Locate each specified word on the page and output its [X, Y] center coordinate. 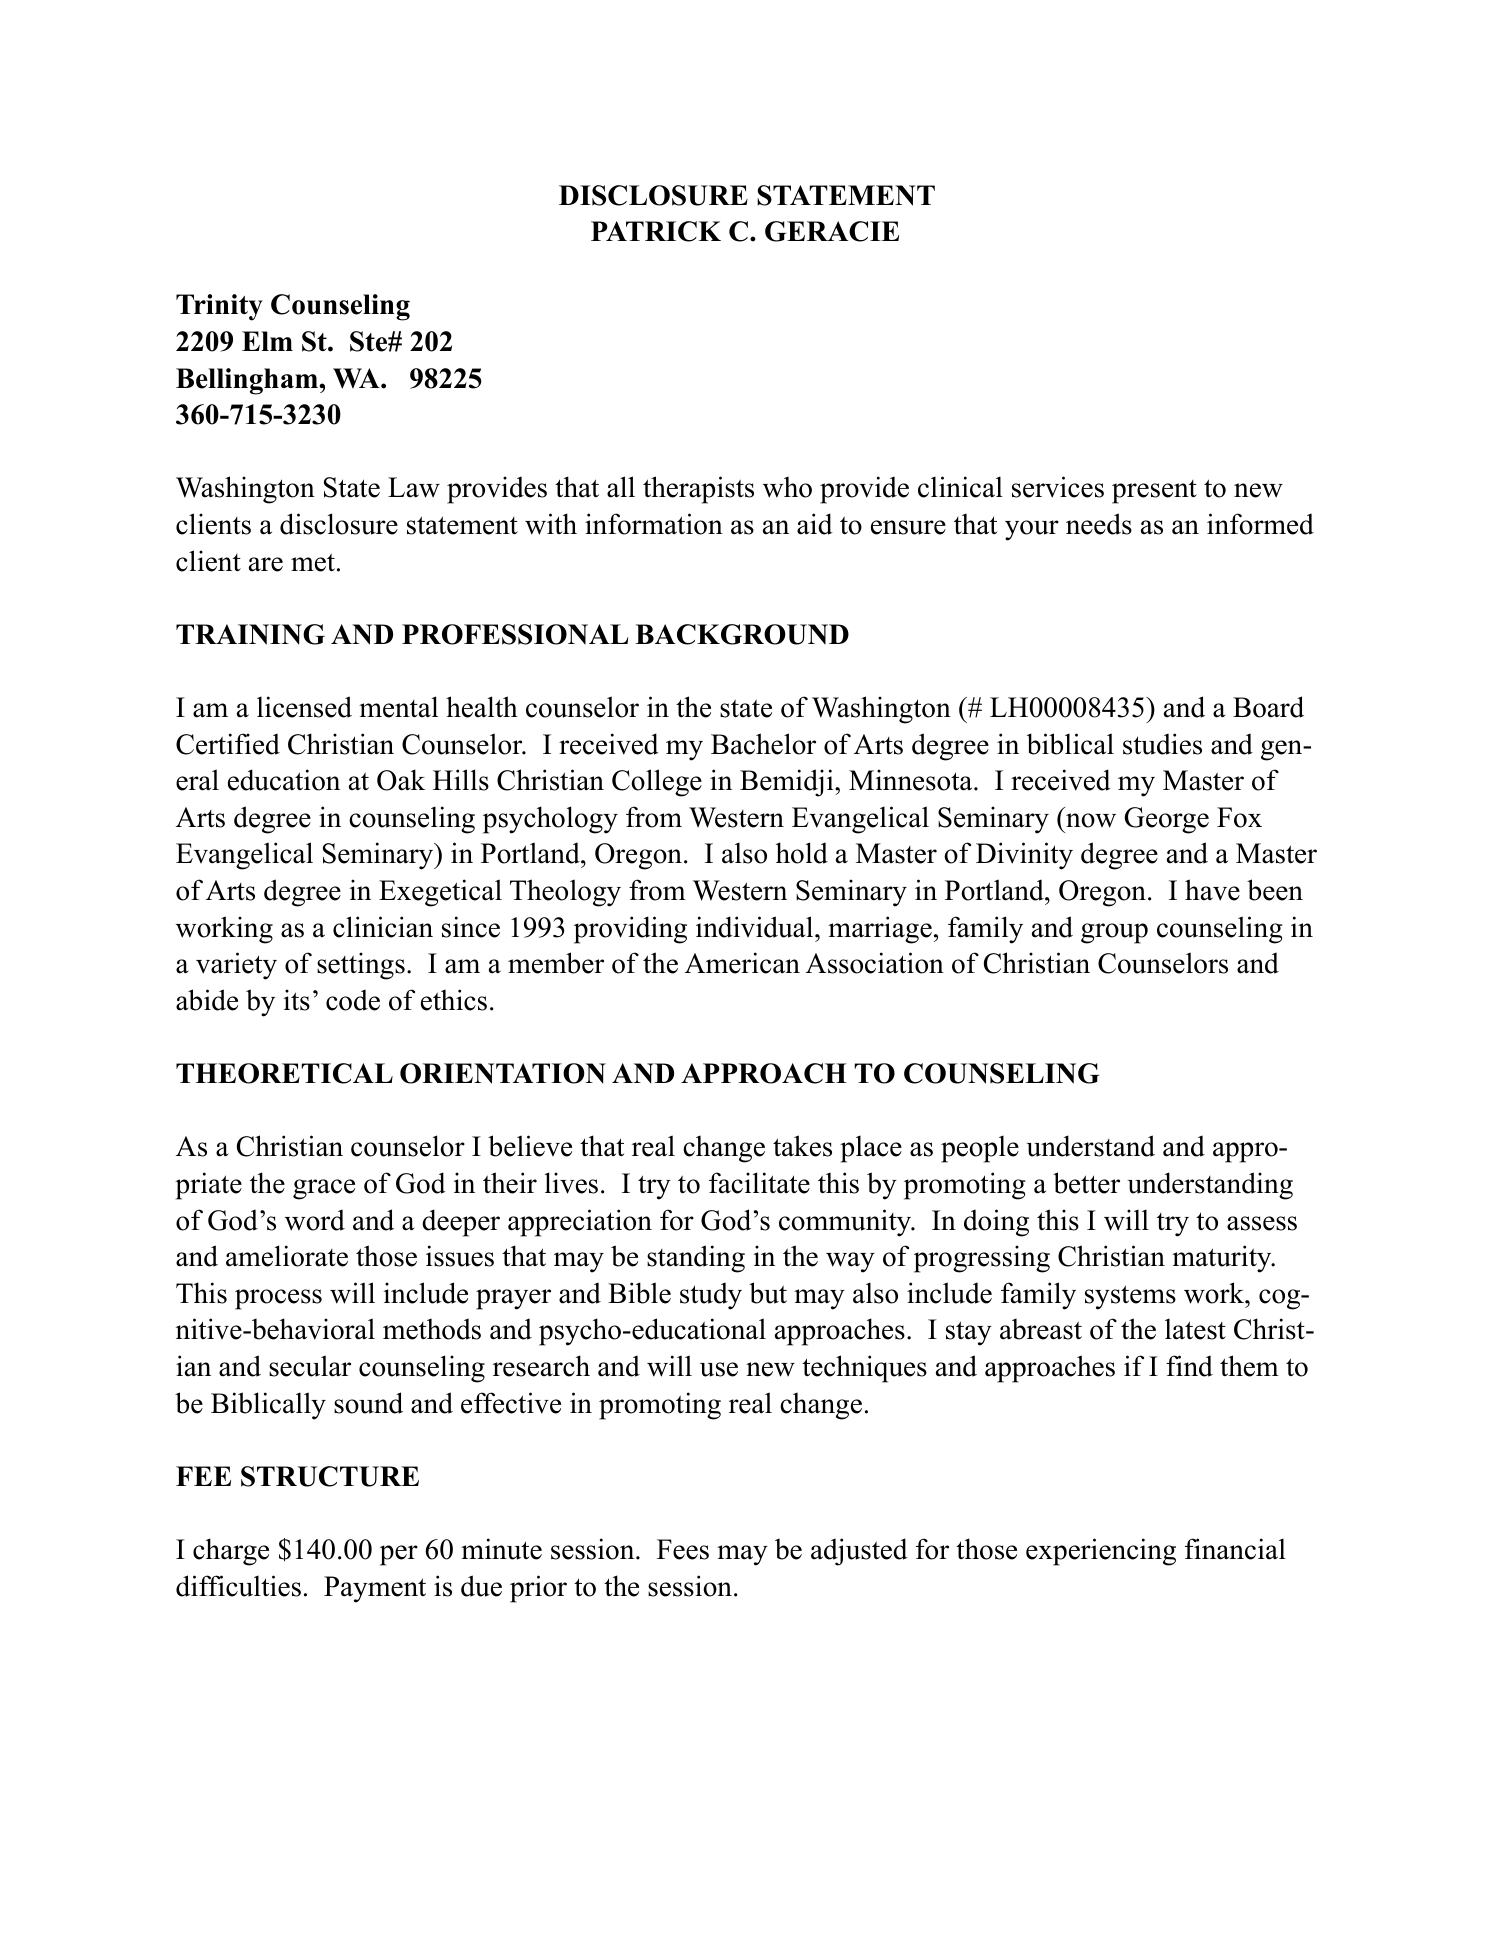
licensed [304, 707]
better [1086, 1183]
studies [1162, 744]
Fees [683, 1549]
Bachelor [763, 744]
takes [802, 1146]
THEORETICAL [284, 1073]
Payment [375, 1589]
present [1154, 492]
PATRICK [656, 231]
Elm [267, 341]
